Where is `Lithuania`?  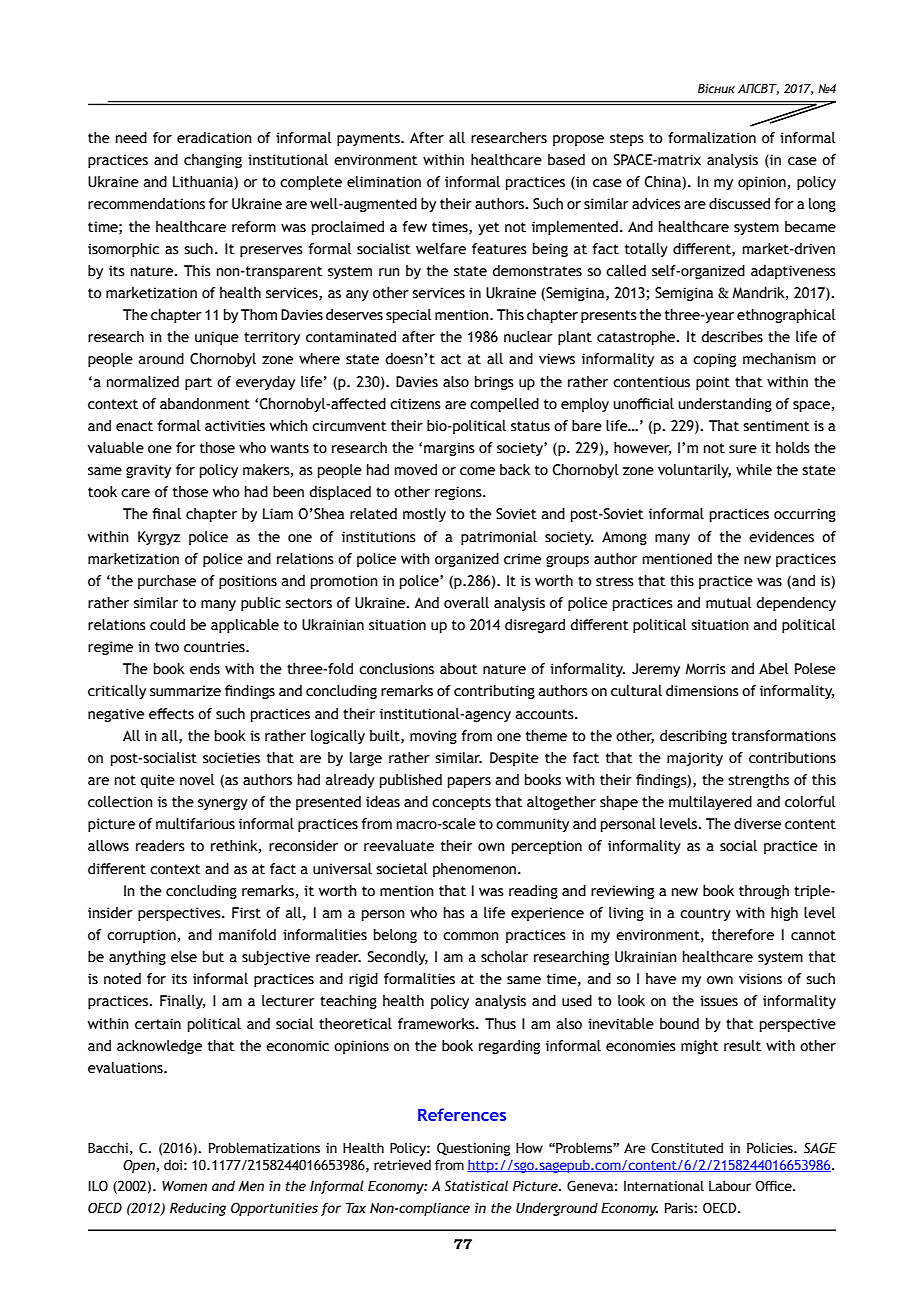 Lithuania is located at coordinates (204, 183).
